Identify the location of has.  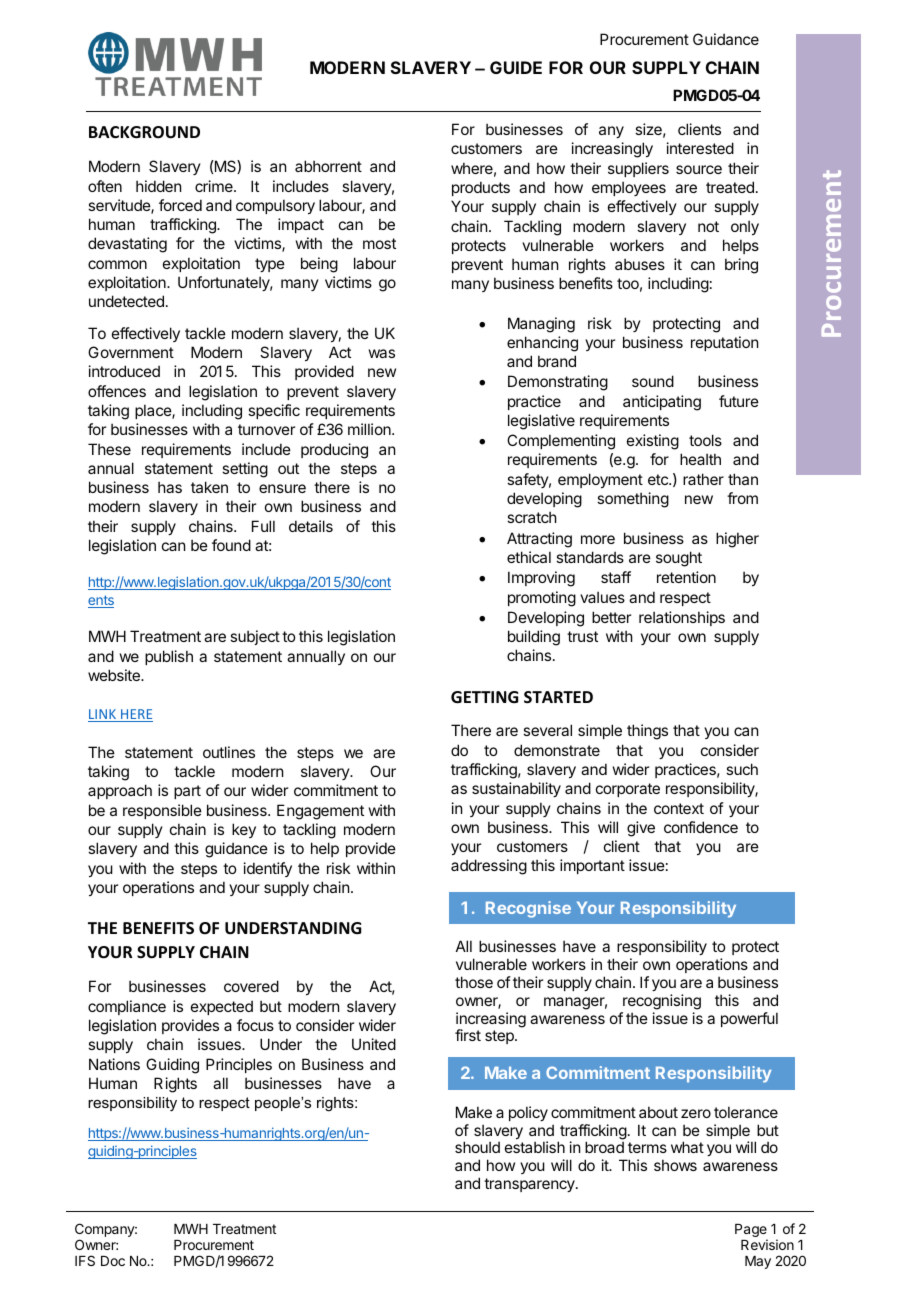
(170, 487).
